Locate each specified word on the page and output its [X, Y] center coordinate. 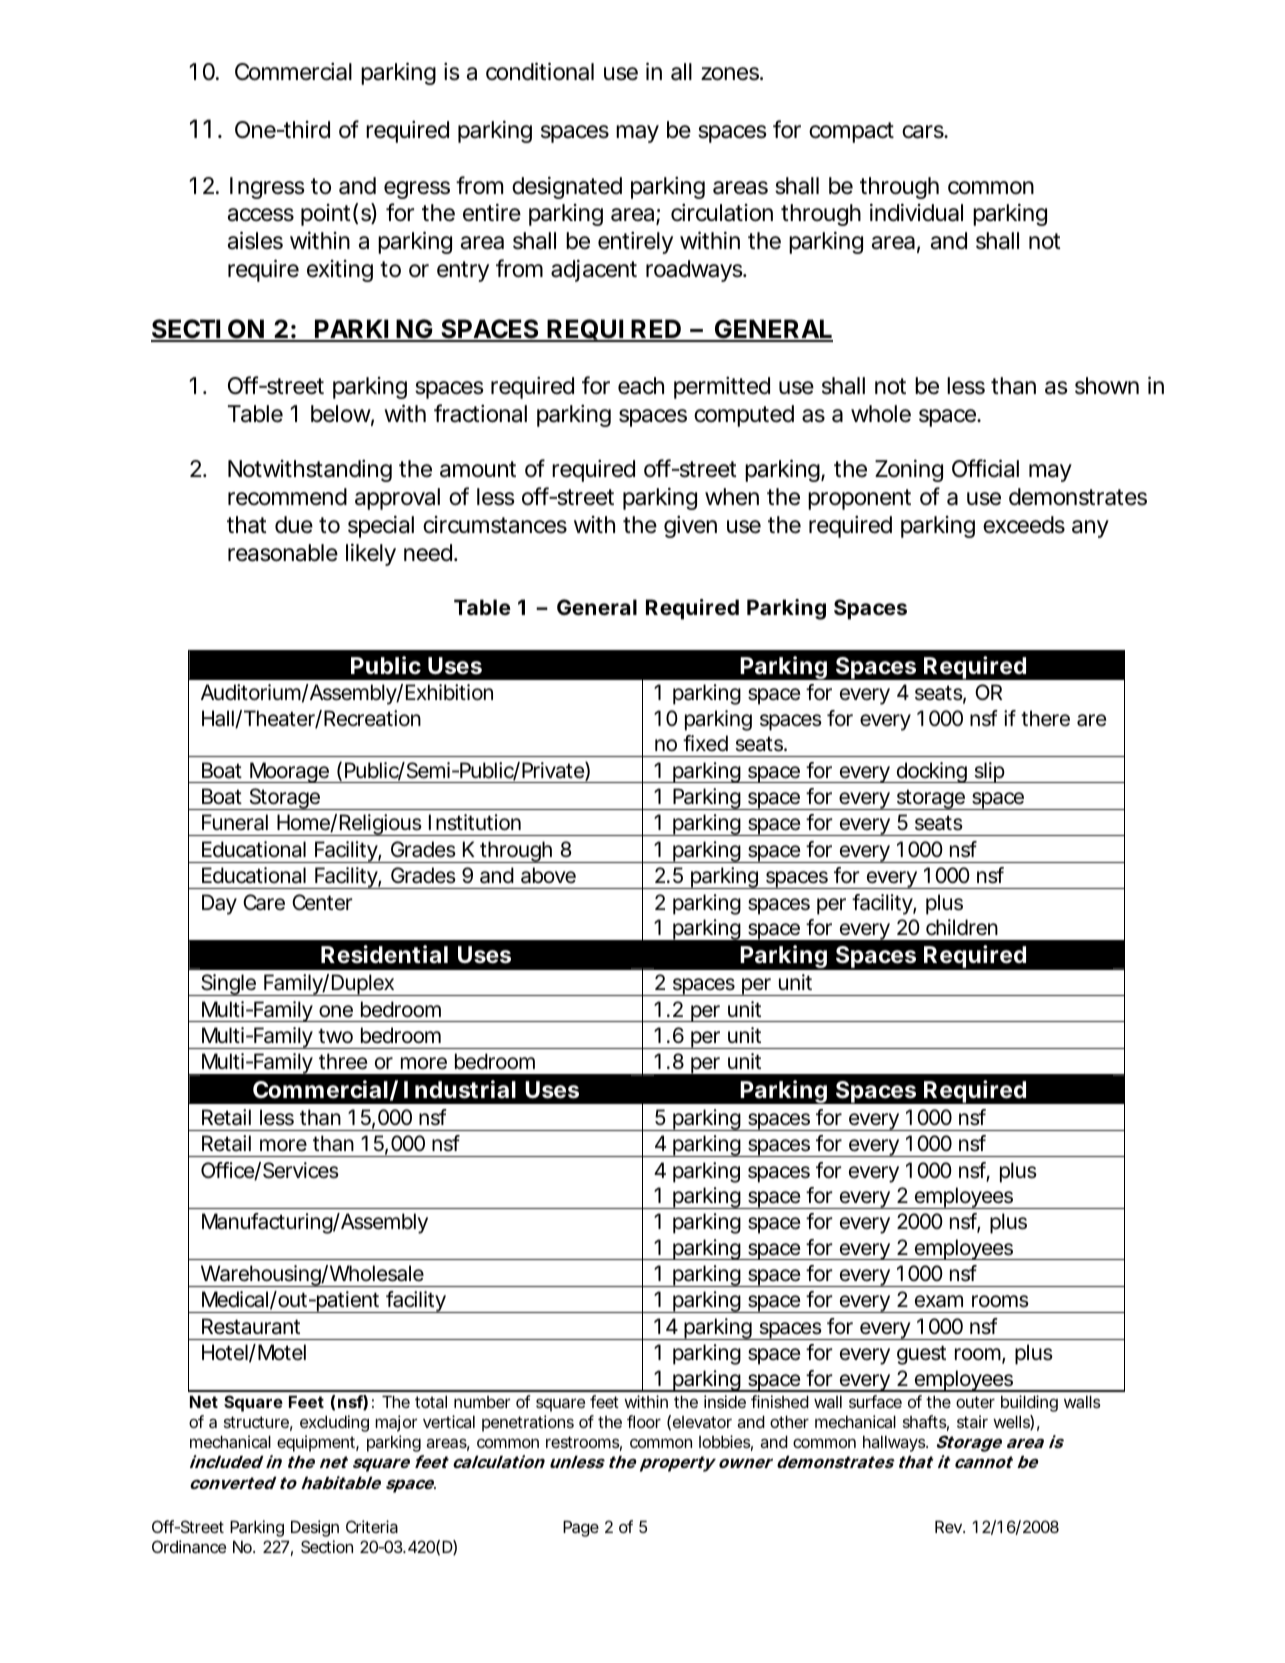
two [335, 1036]
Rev [949, 1526]
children [962, 927]
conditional [540, 71]
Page [581, 1528]
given [690, 526]
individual [916, 212]
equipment [318, 1443]
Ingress [267, 188]
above [548, 875]
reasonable [283, 553]
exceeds [1024, 525]
